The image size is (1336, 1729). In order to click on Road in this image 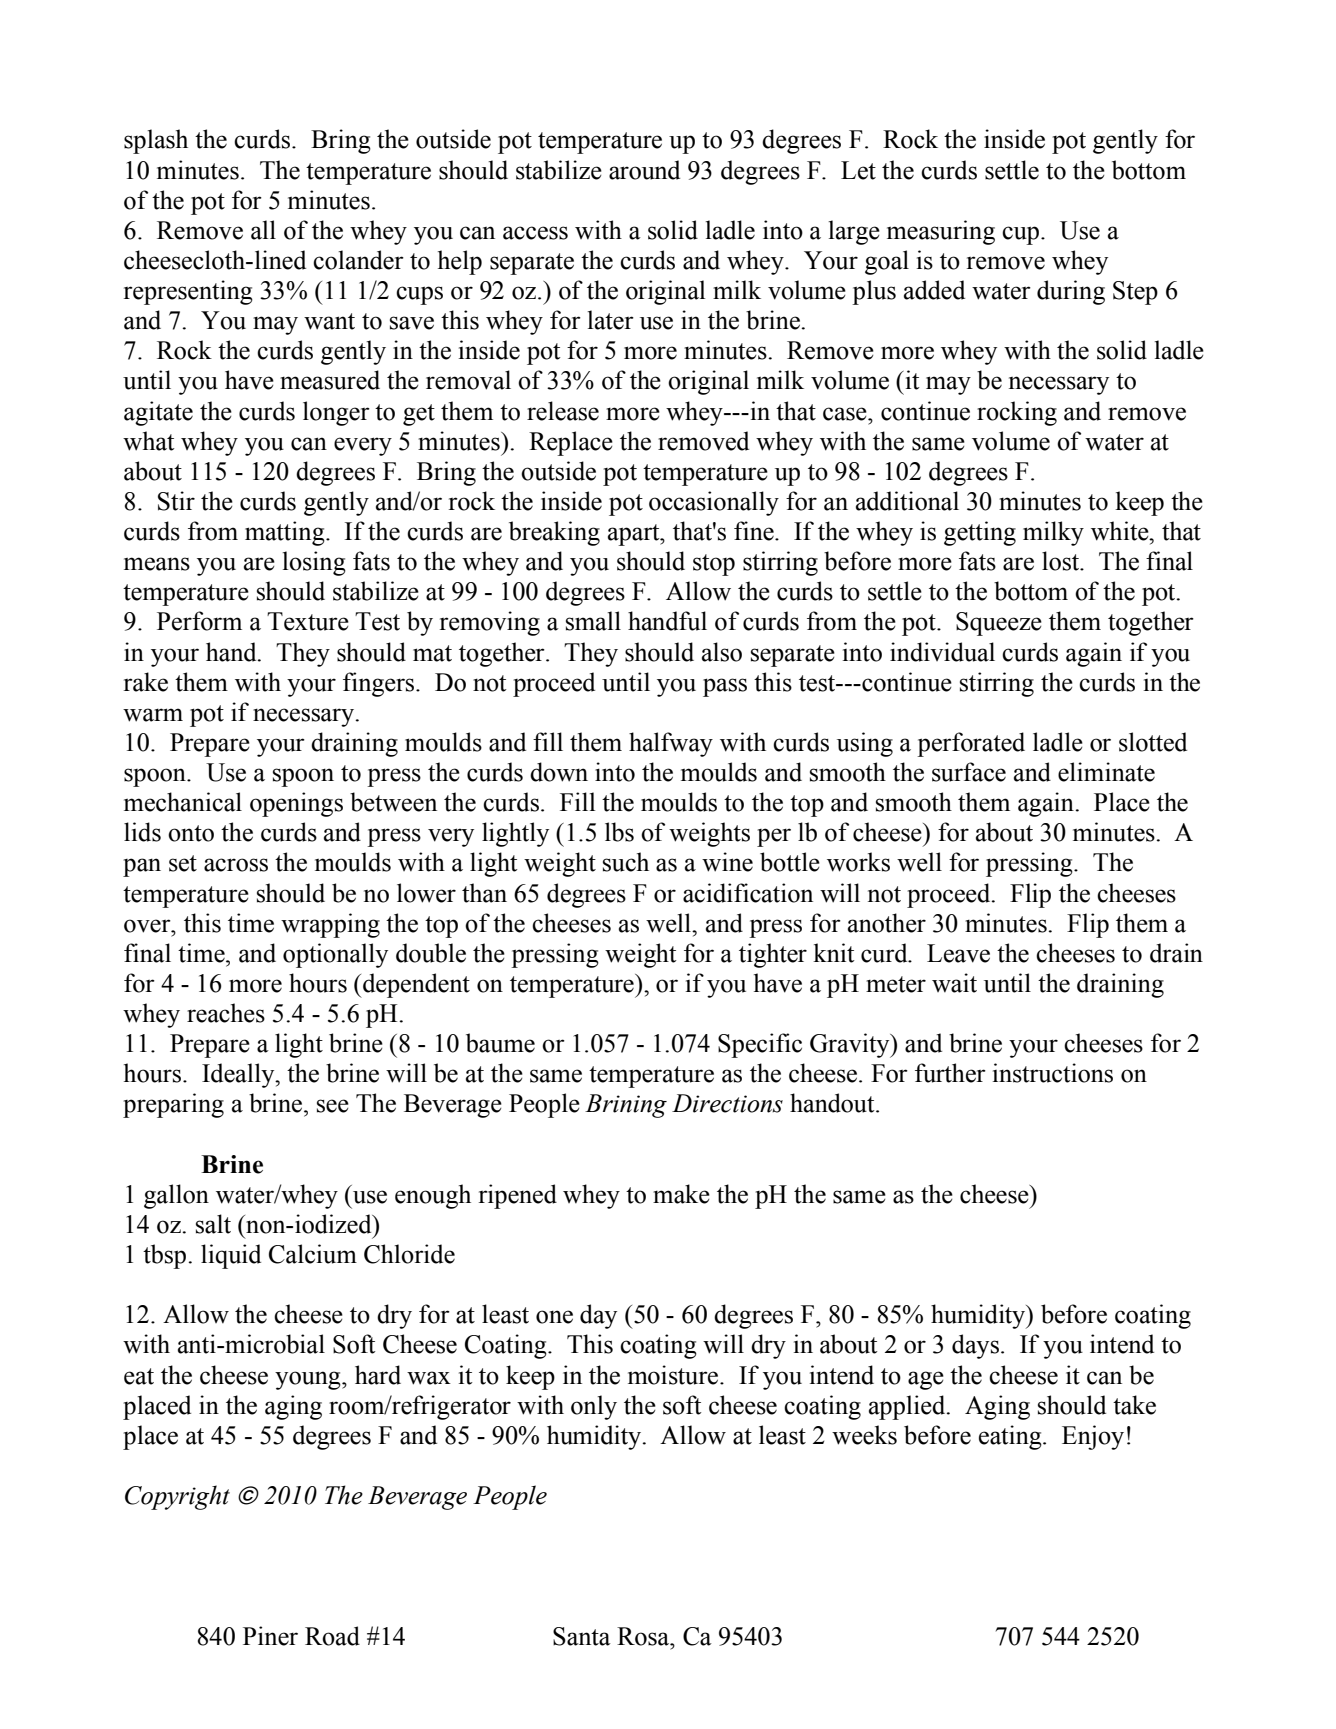, I will do `click(332, 1636)`.
